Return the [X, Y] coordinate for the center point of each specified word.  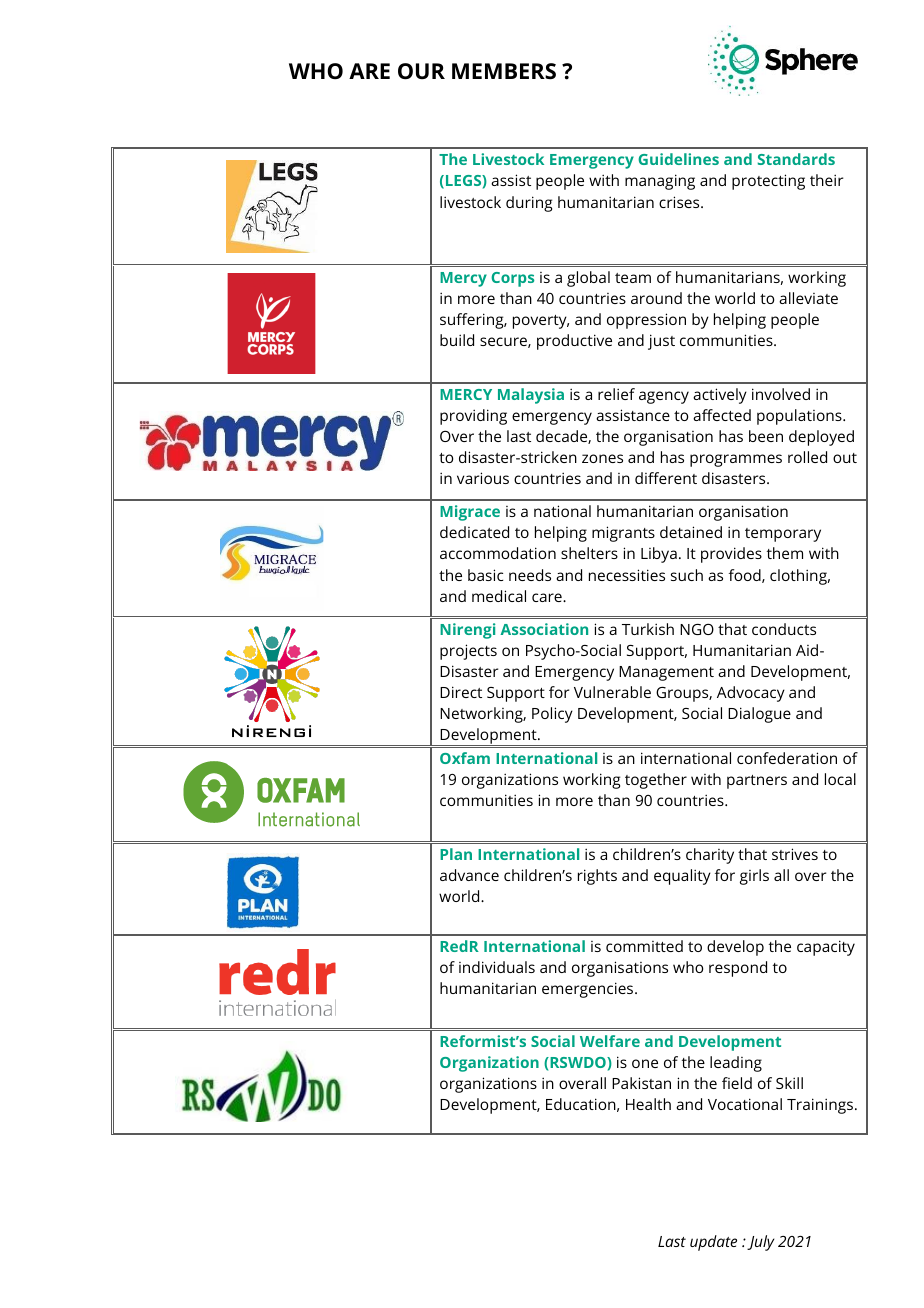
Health [648, 1104]
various [483, 478]
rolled [807, 457]
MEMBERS [504, 71]
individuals [497, 967]
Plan [456, 854]
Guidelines [678, 159]
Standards [796, 159]
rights [597, 877]
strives [795, 854]
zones [602, 458]
